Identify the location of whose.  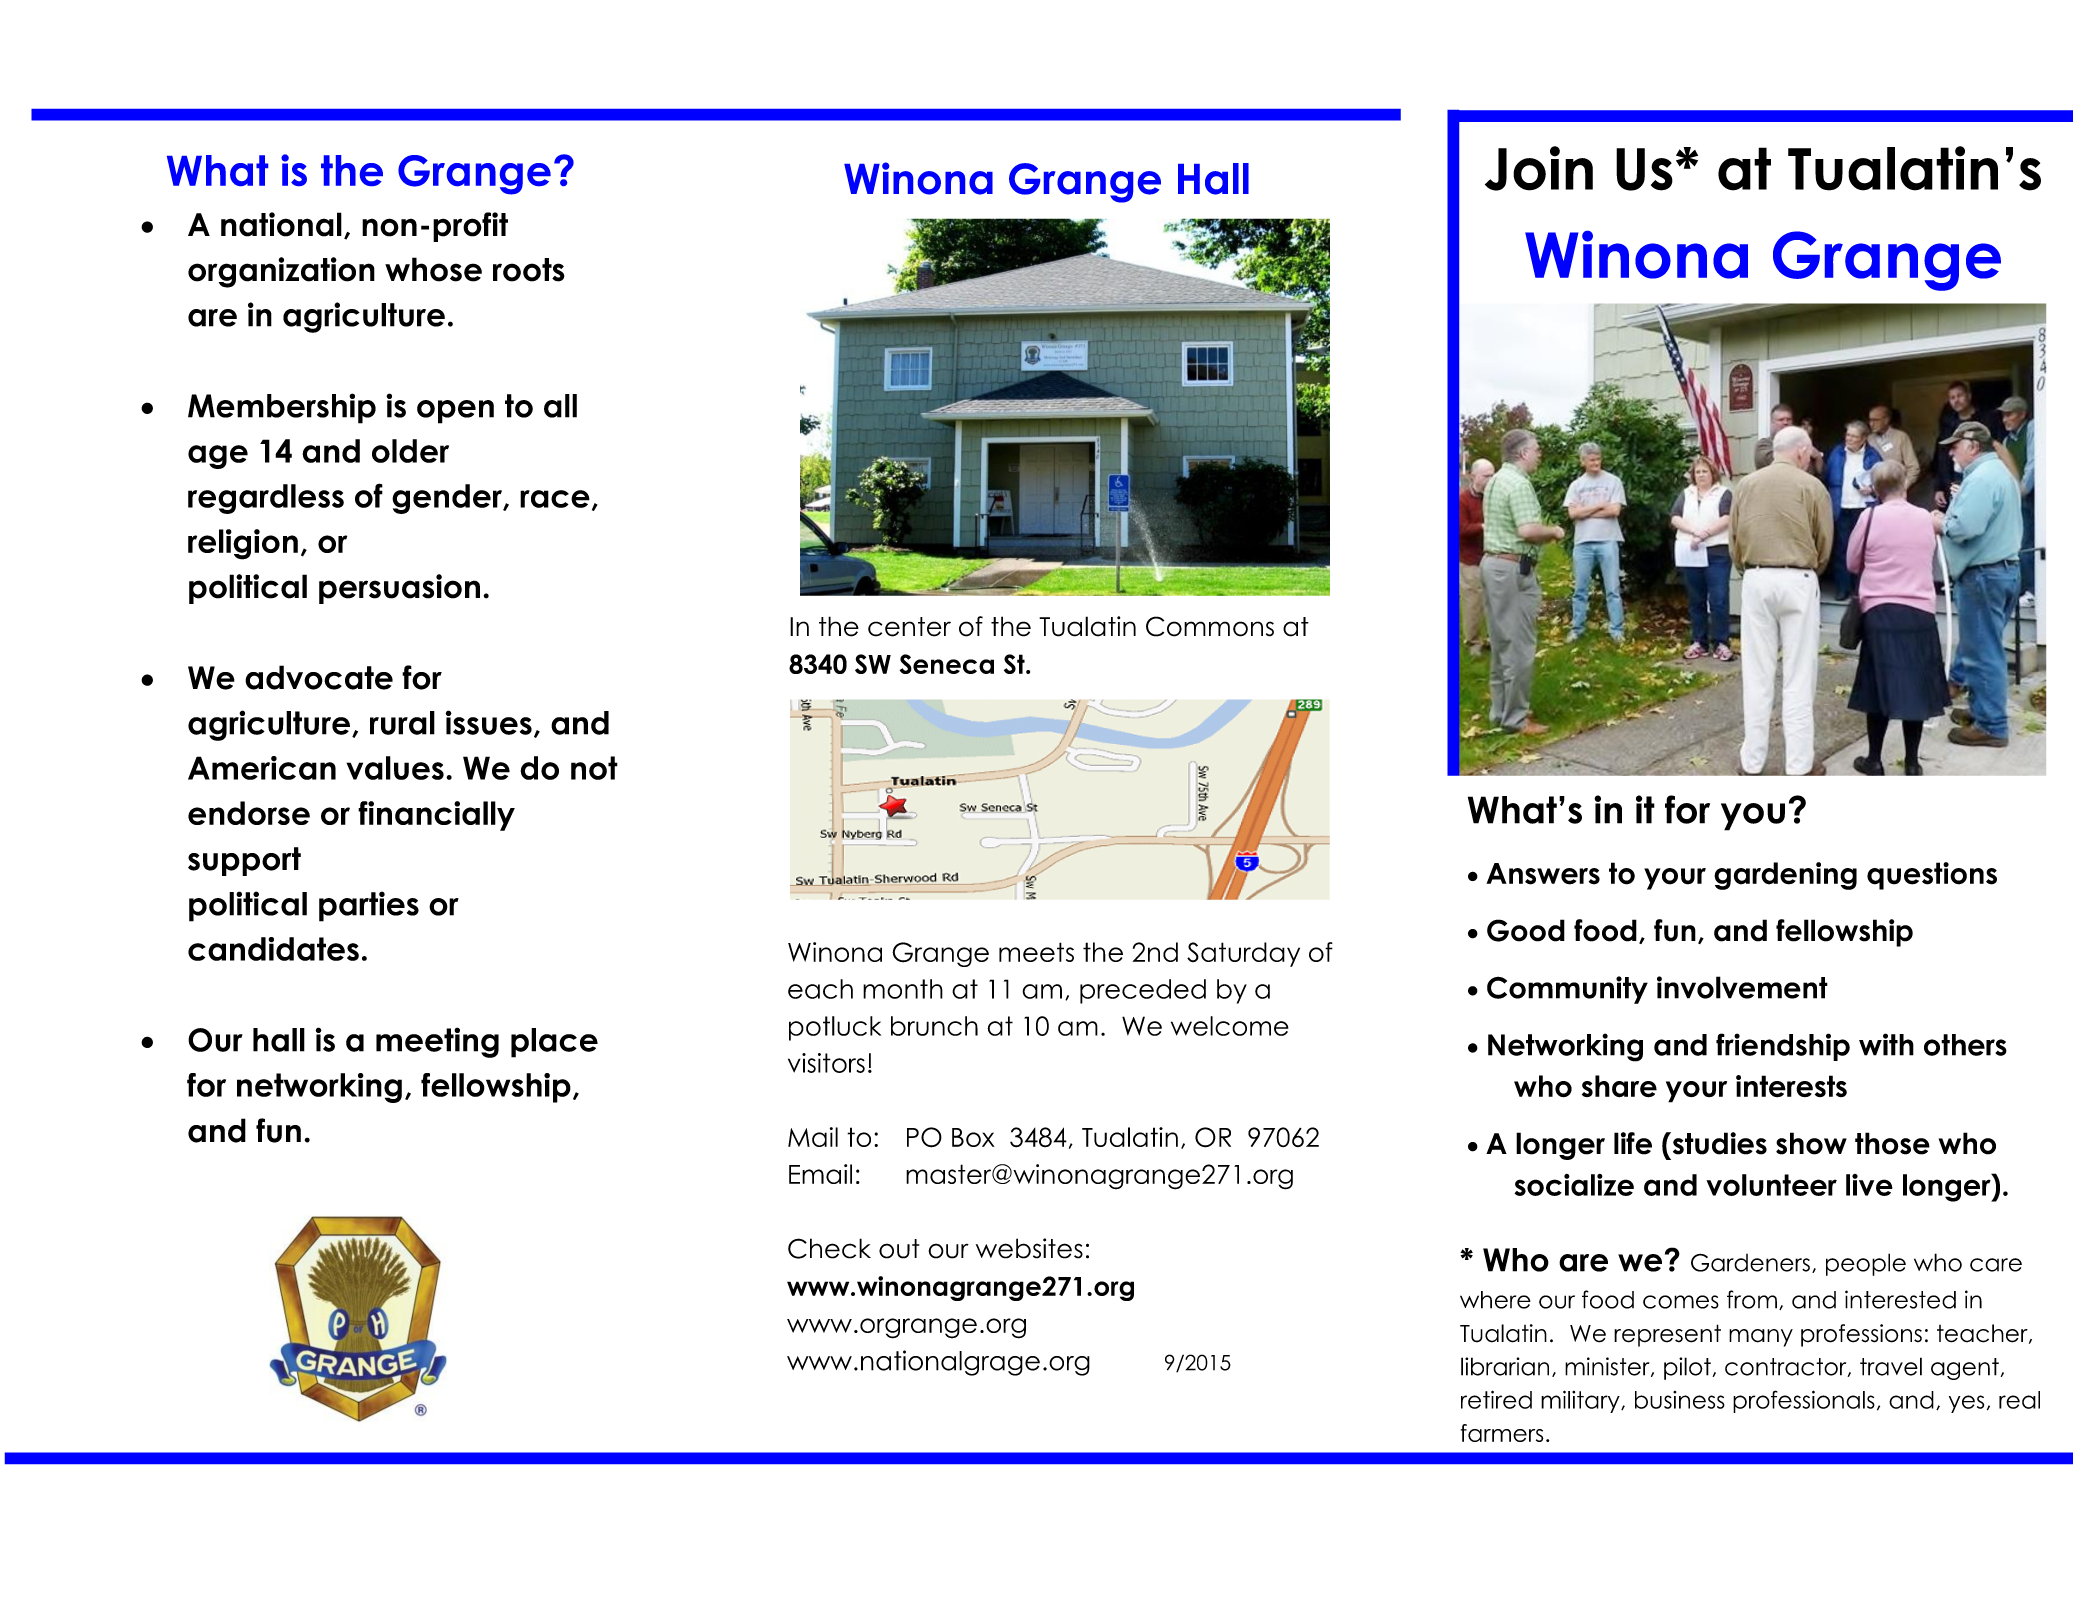
(433, 269).
